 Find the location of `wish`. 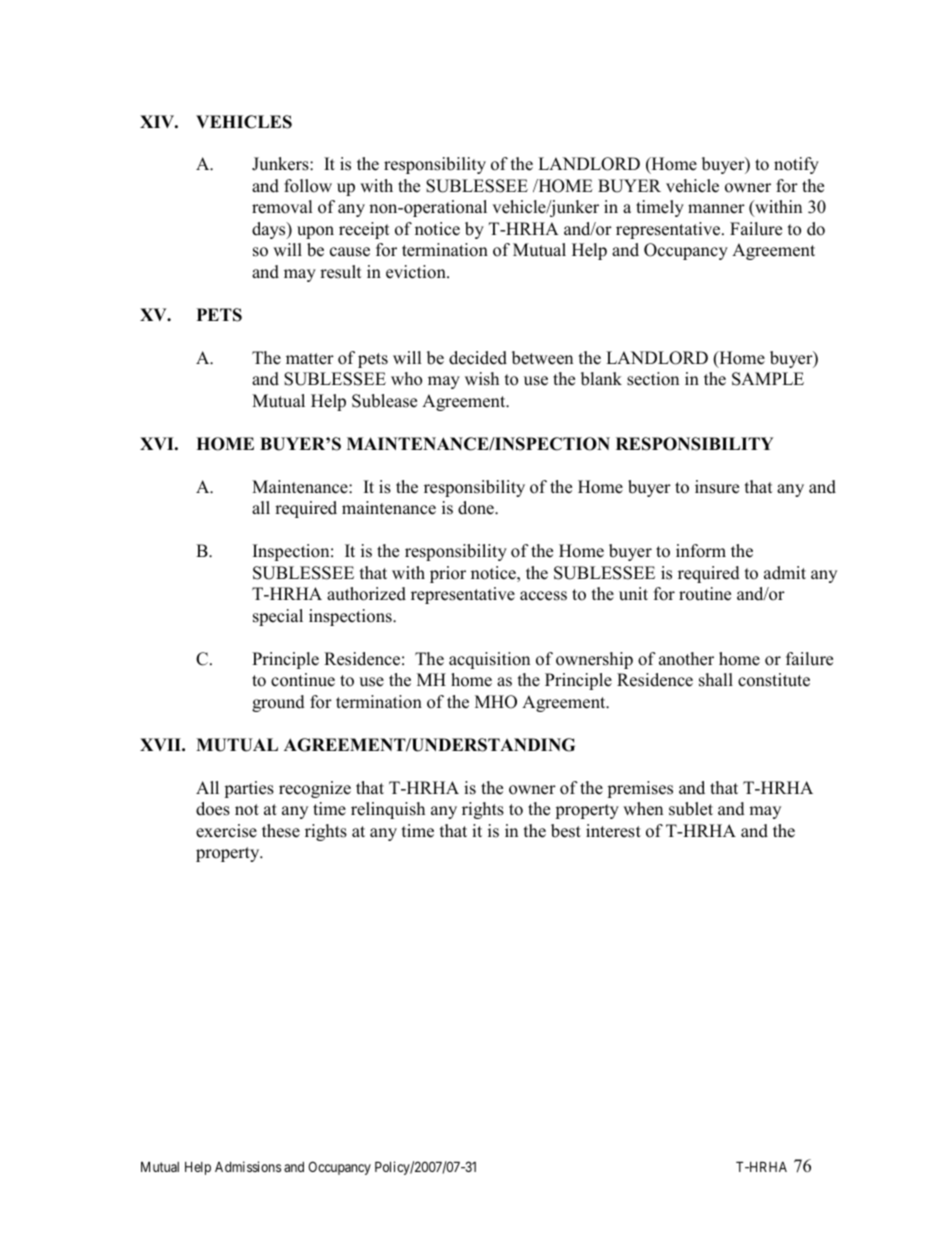

wish is located at coordinates (482, 379).
